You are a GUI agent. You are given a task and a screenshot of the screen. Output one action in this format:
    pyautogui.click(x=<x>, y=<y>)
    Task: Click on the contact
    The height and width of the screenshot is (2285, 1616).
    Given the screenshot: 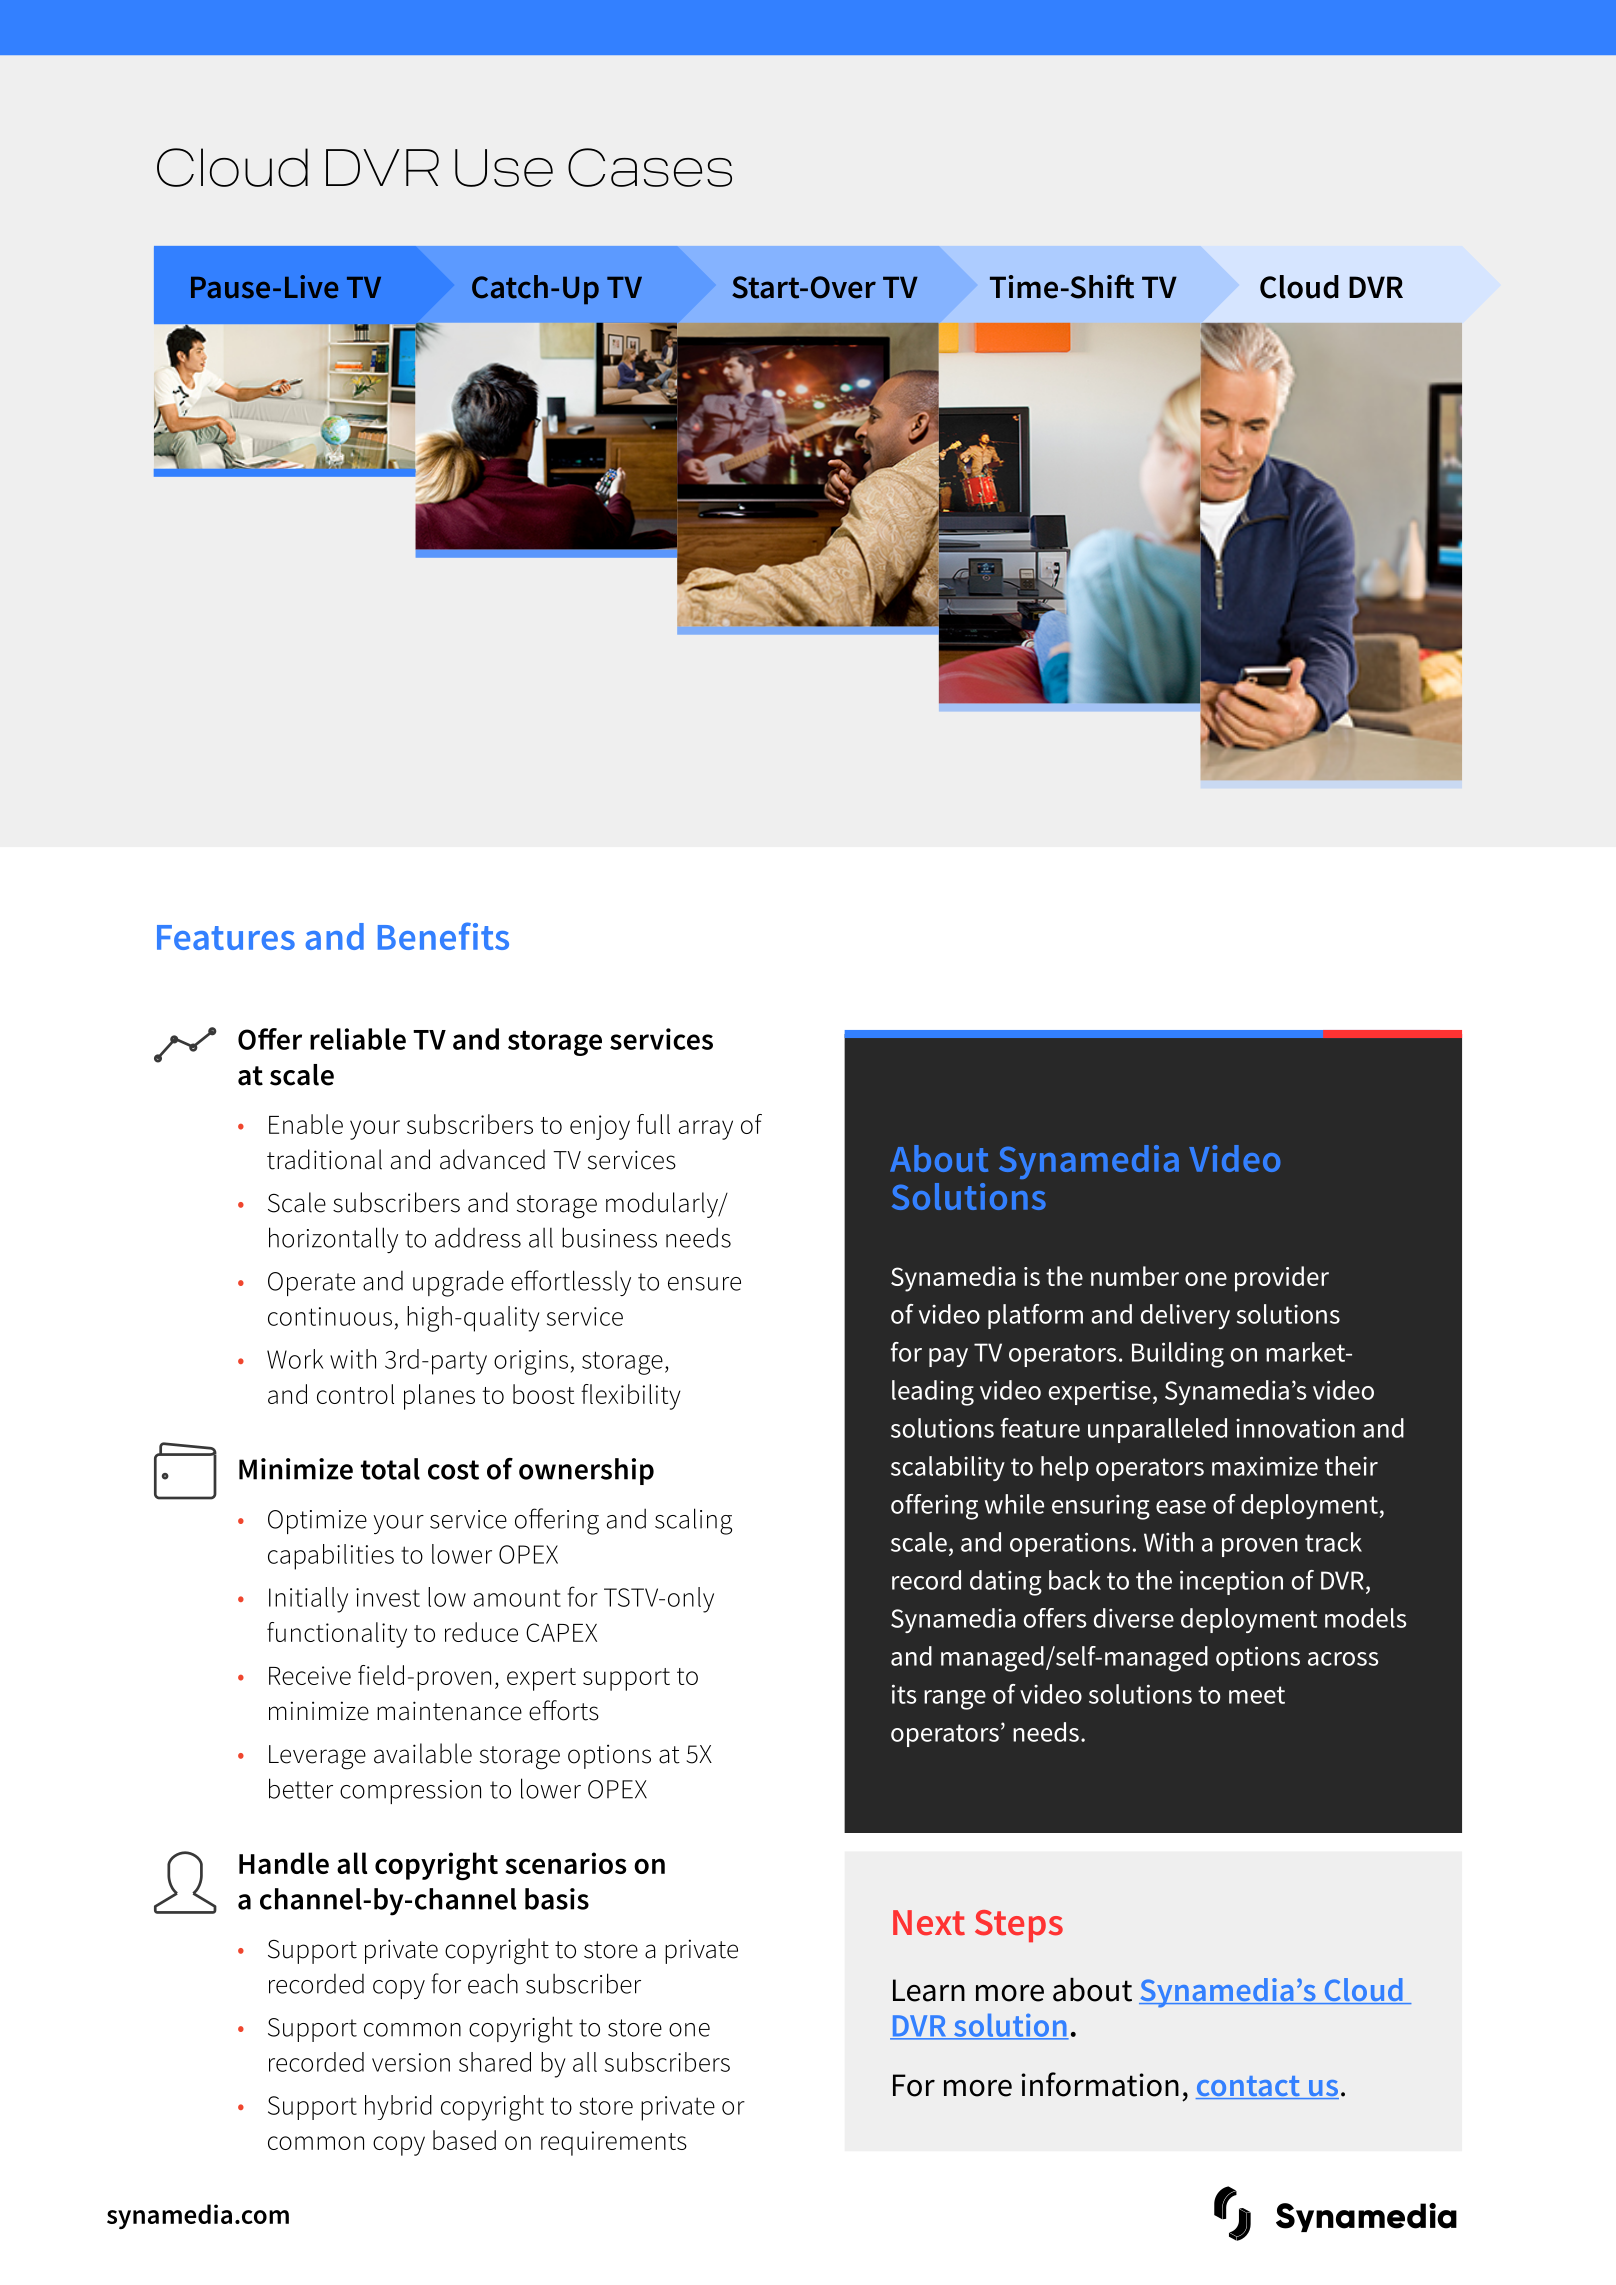 What is the action you would take?
    pyautogui.click(x=1249, y=2087)
